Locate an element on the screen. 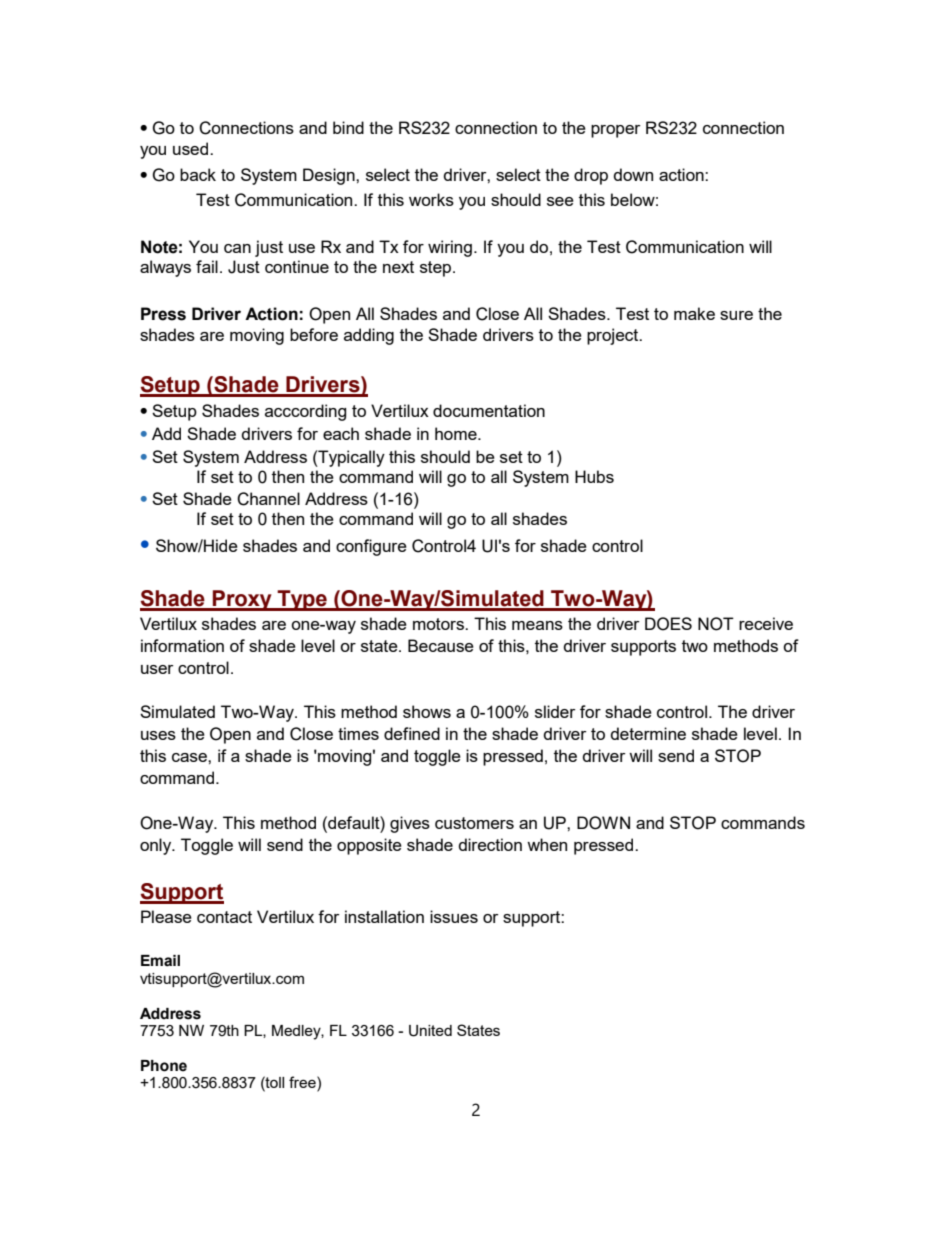 The image size is (952, 1233). issues is located at coordinates (454, 916).
